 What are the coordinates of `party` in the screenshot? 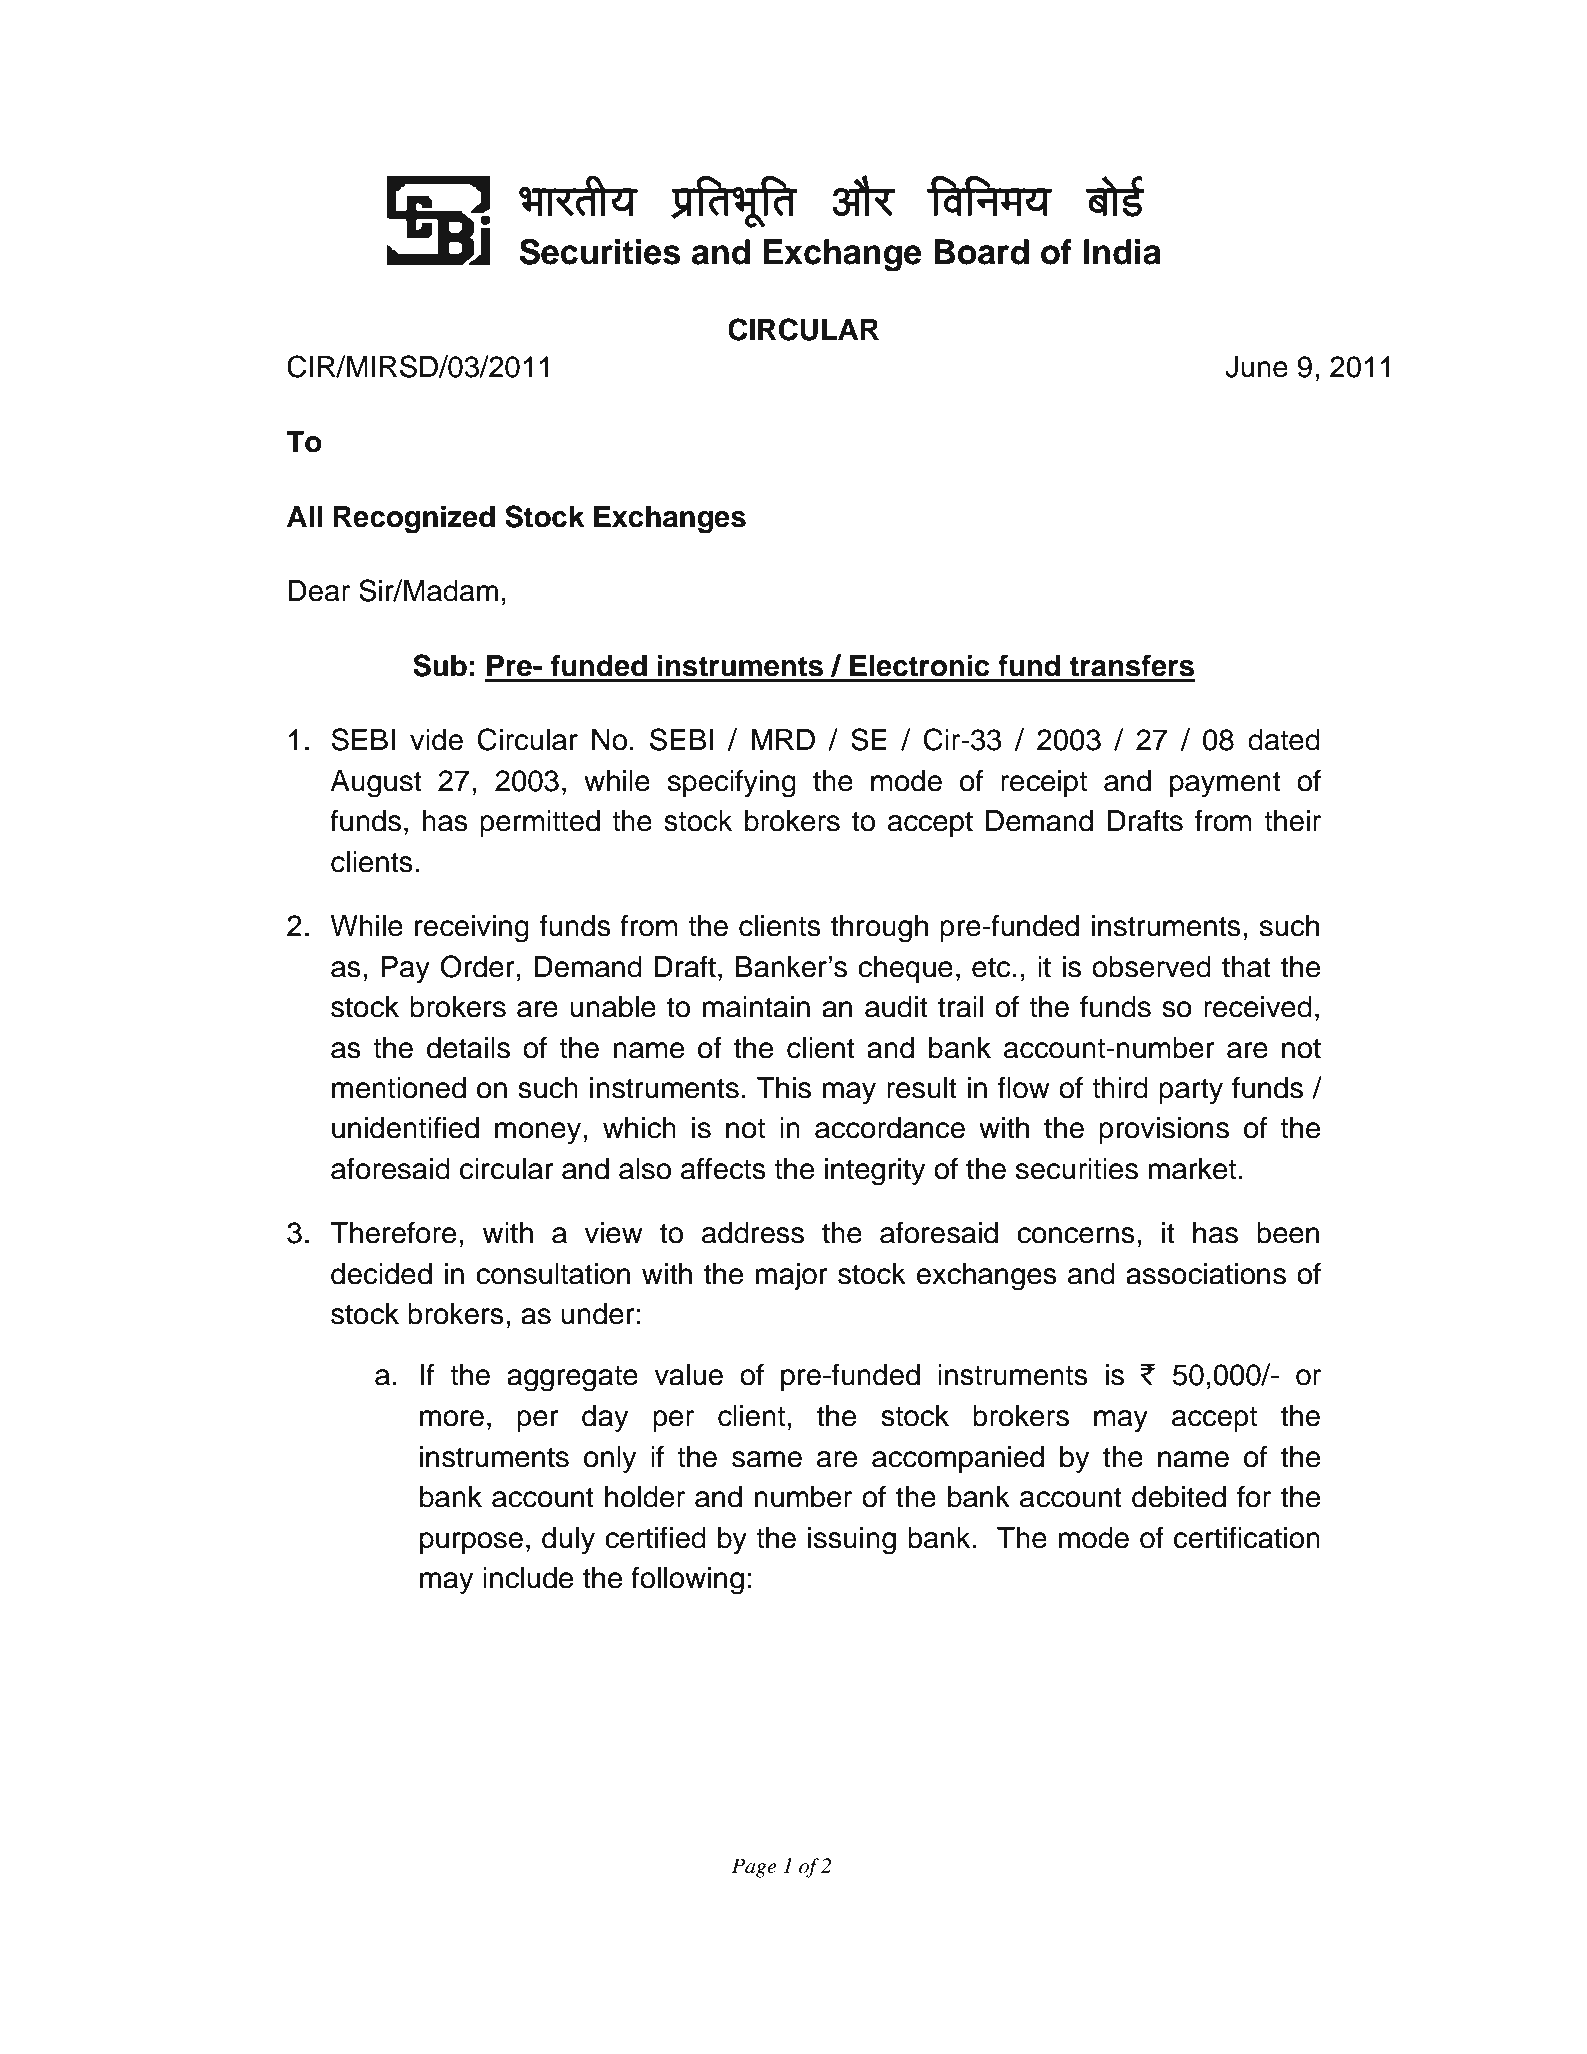 It's located at (1191, 1091).
